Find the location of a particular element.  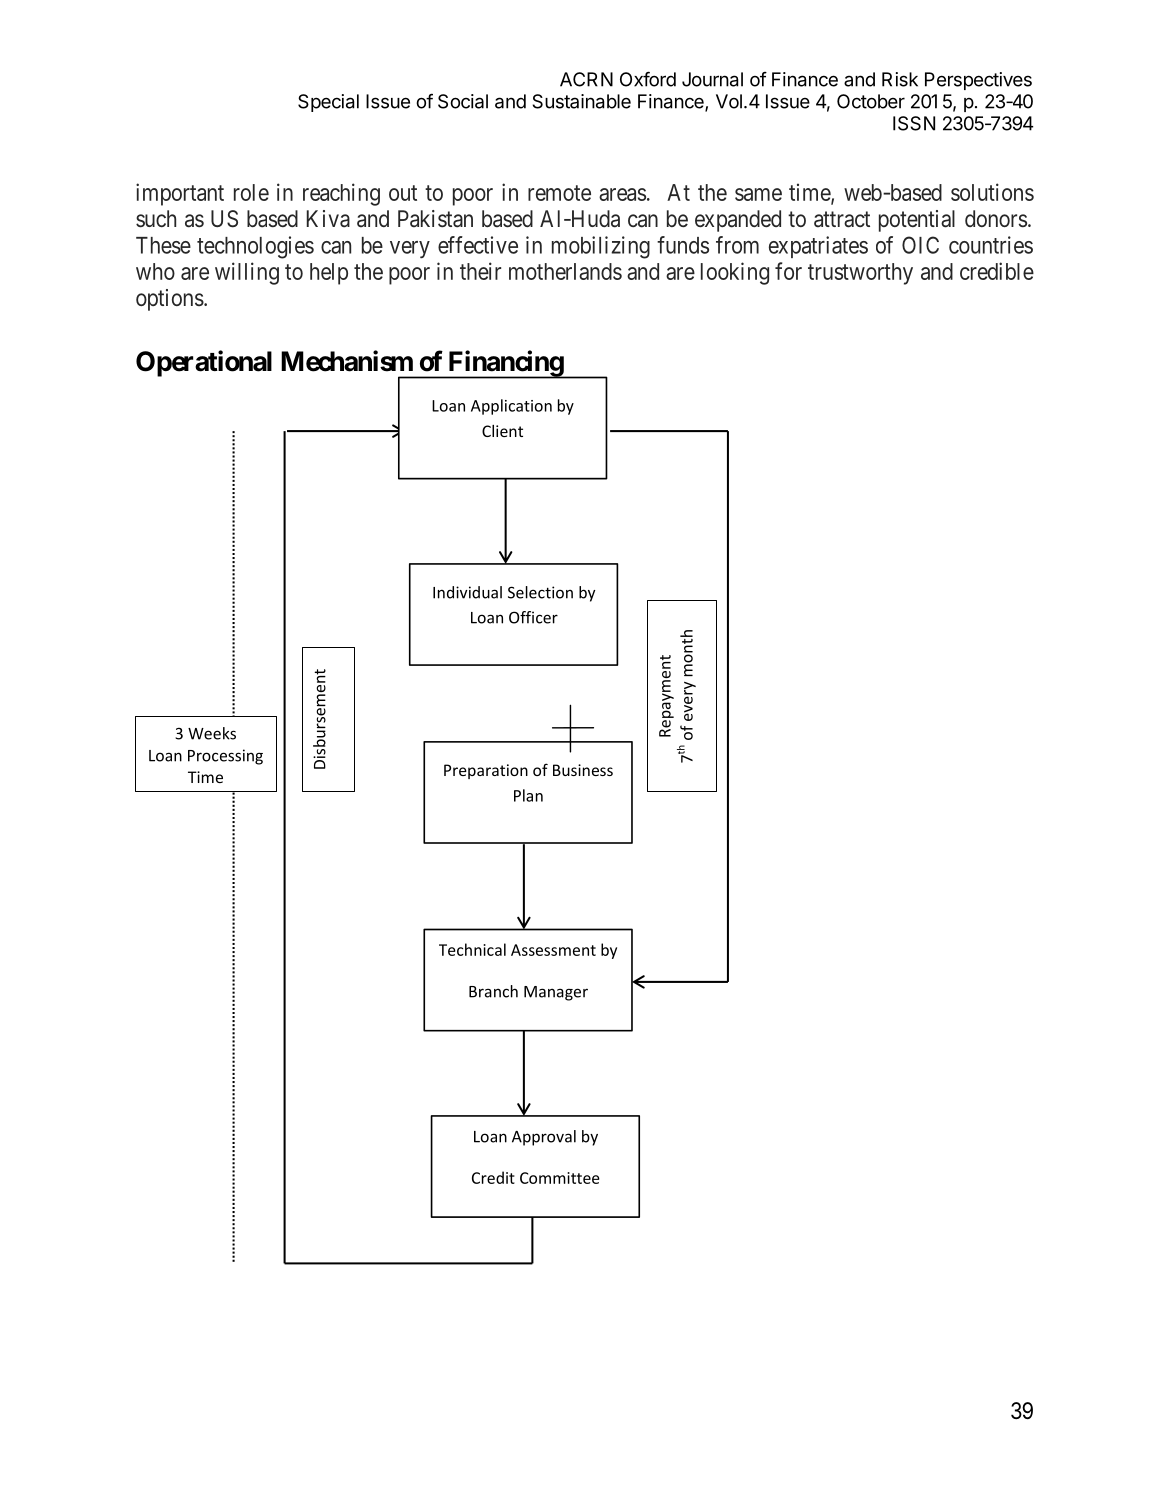

ISSN is located at coordinates (914, 123).
